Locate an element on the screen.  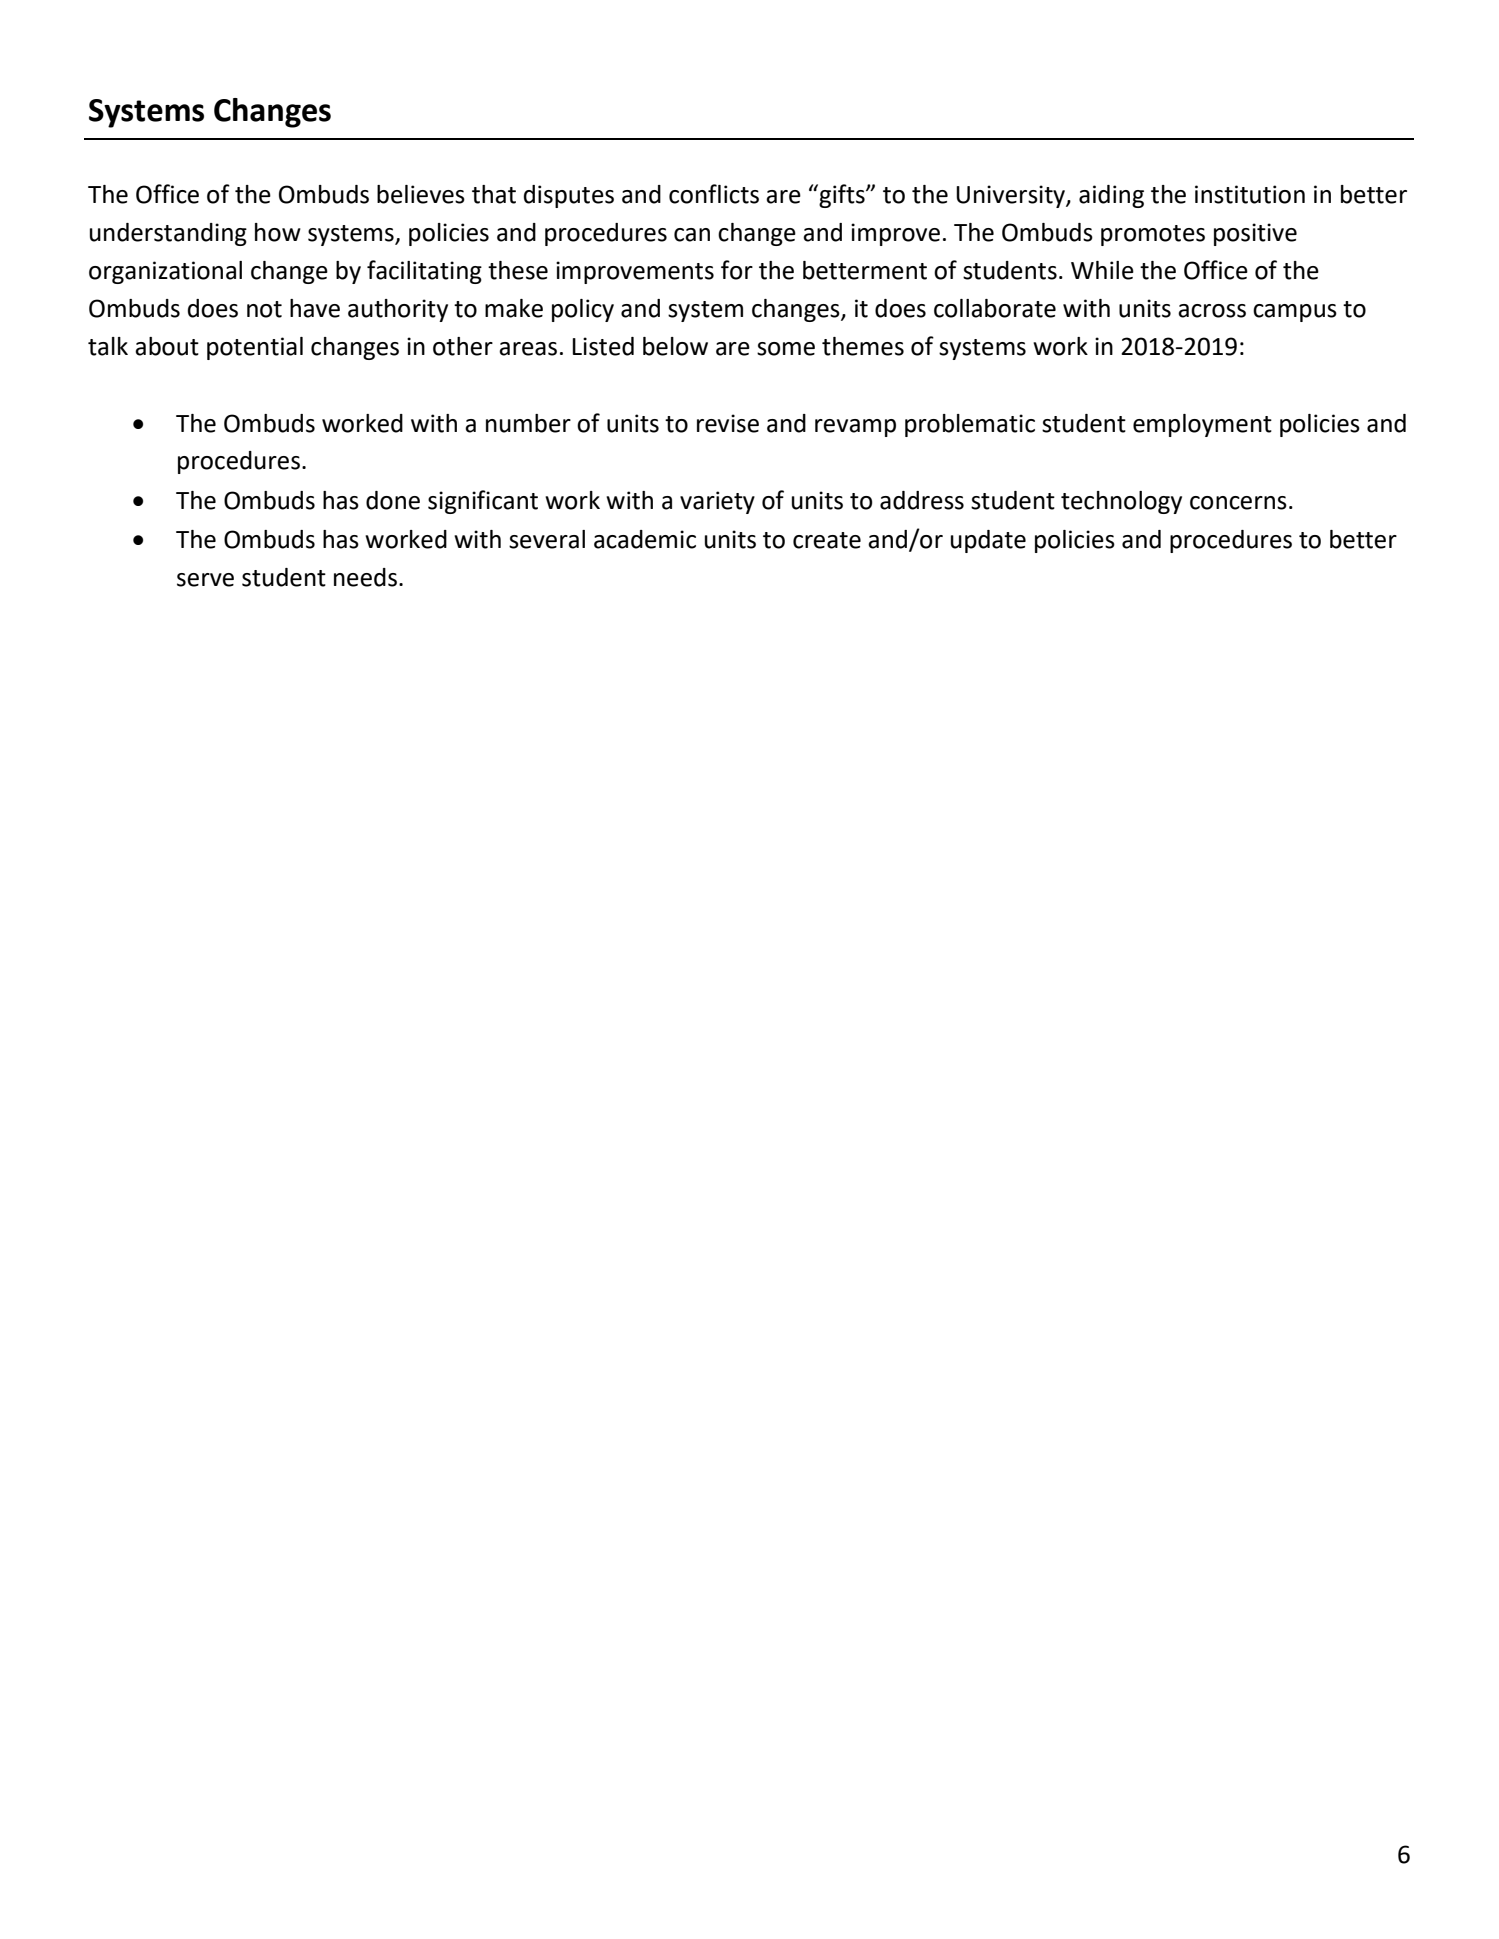
not is located at coordinates (264, 309).
